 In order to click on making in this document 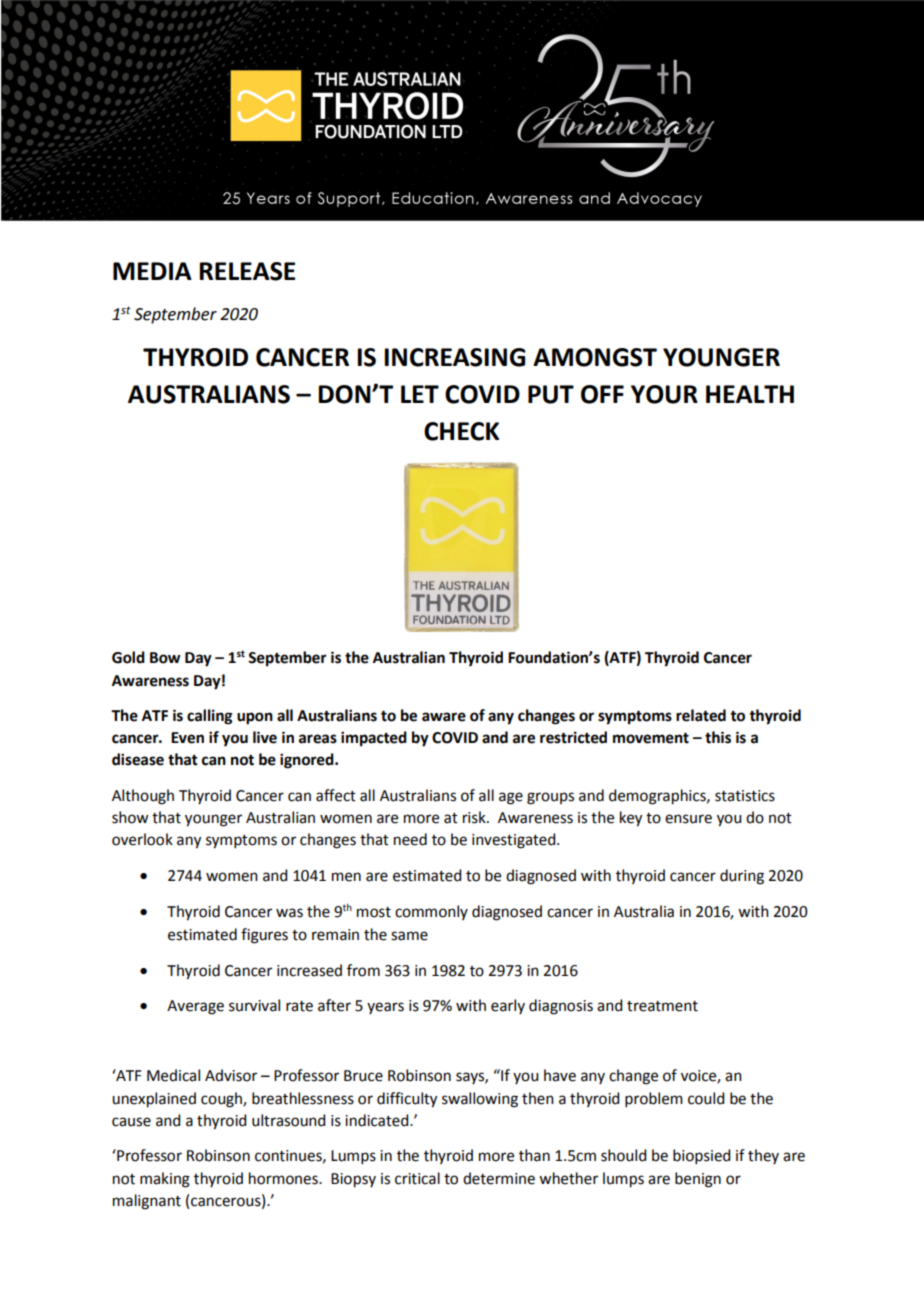, I will do `click(165, 1180)`.
